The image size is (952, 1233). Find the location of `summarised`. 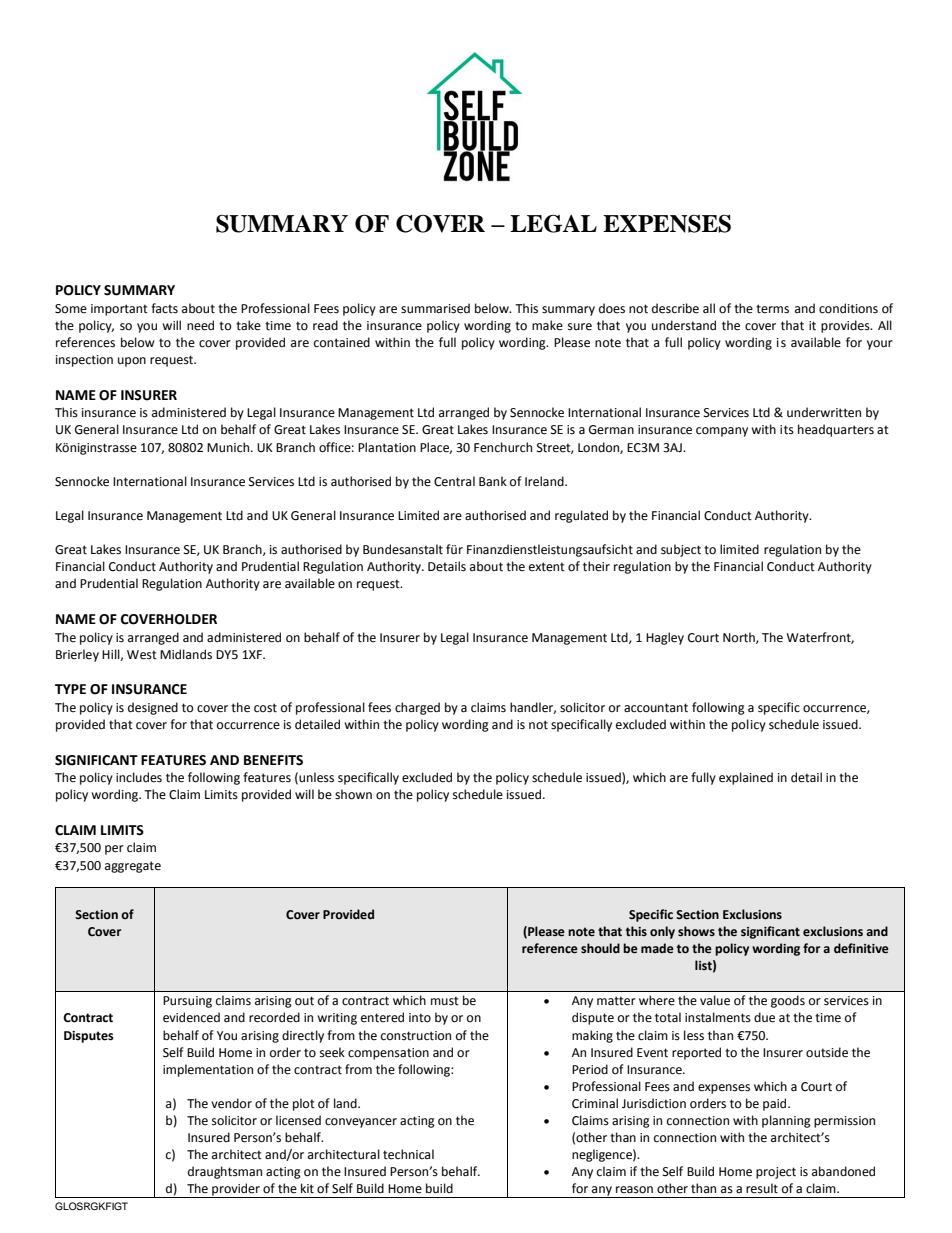

summarised is located at coordinates (435, 308).
